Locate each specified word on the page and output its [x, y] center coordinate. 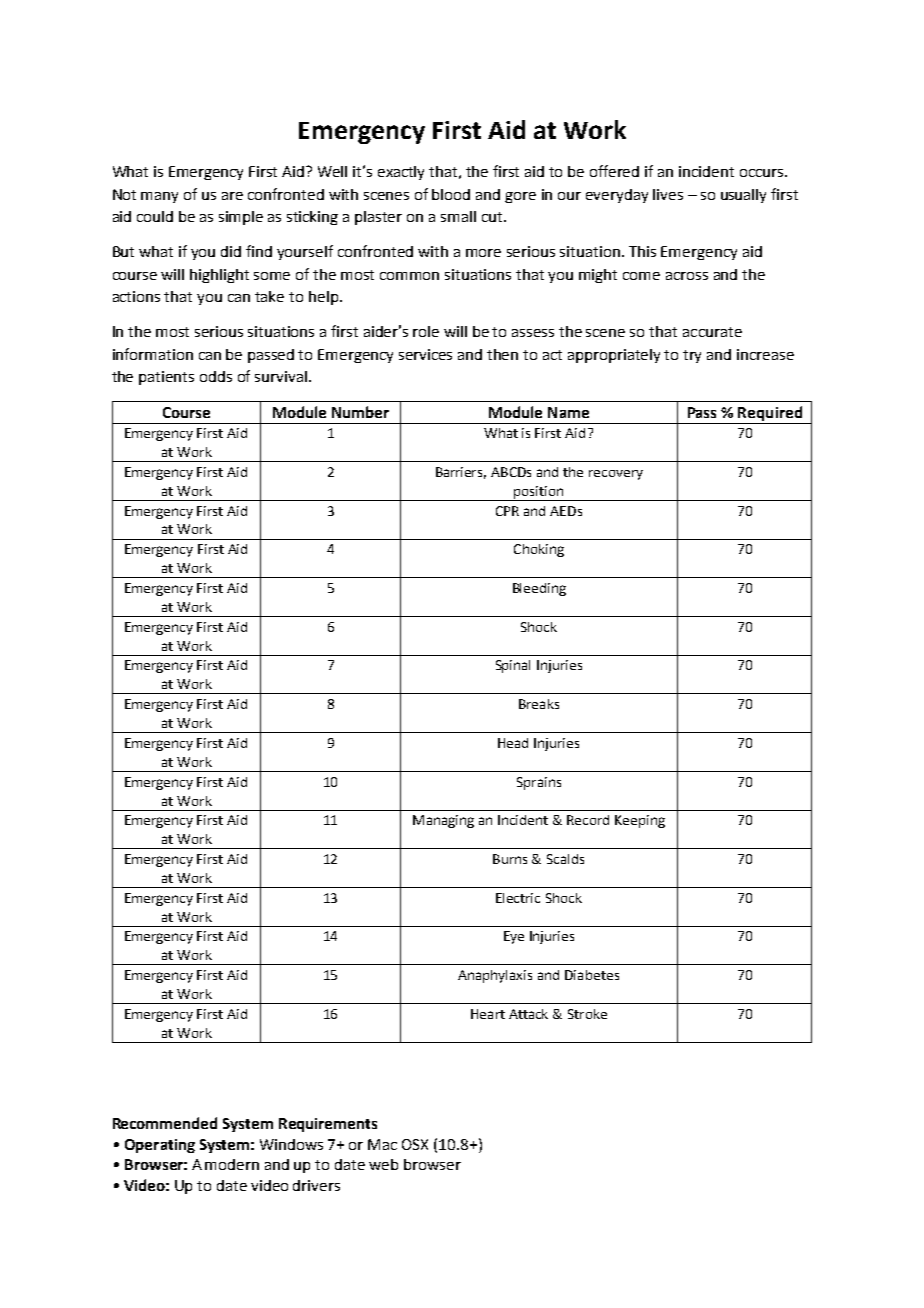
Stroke [587, 1014]
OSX [415, 1144]
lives [668, 194]
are [232, 196]
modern [232, 1164]
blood [451, 194]
